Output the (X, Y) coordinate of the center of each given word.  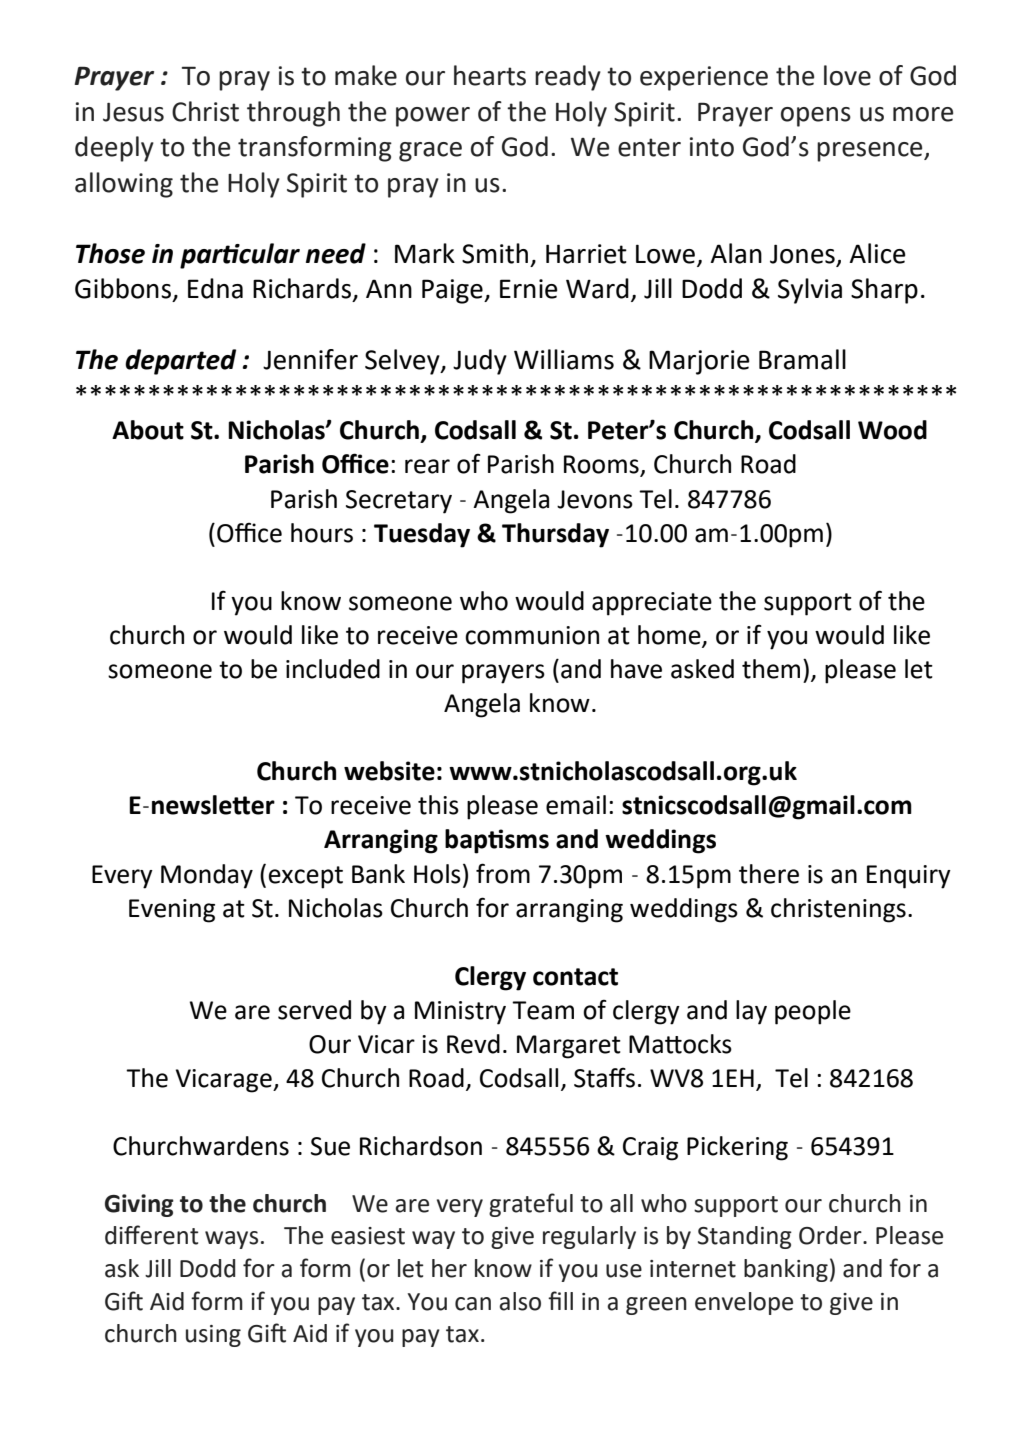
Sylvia (810, 291)
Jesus (133, 112)
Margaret (569, 1047)
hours (322, 533)
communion (532, 635)
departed (180, 362)
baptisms (497, 841)
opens (816, 117)
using (213, 1336)
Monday (207, 876)
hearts (490, 75)
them (771, 669)
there (769, 874)
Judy (480, 362)
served (314, 1010)
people (813, 1012)
